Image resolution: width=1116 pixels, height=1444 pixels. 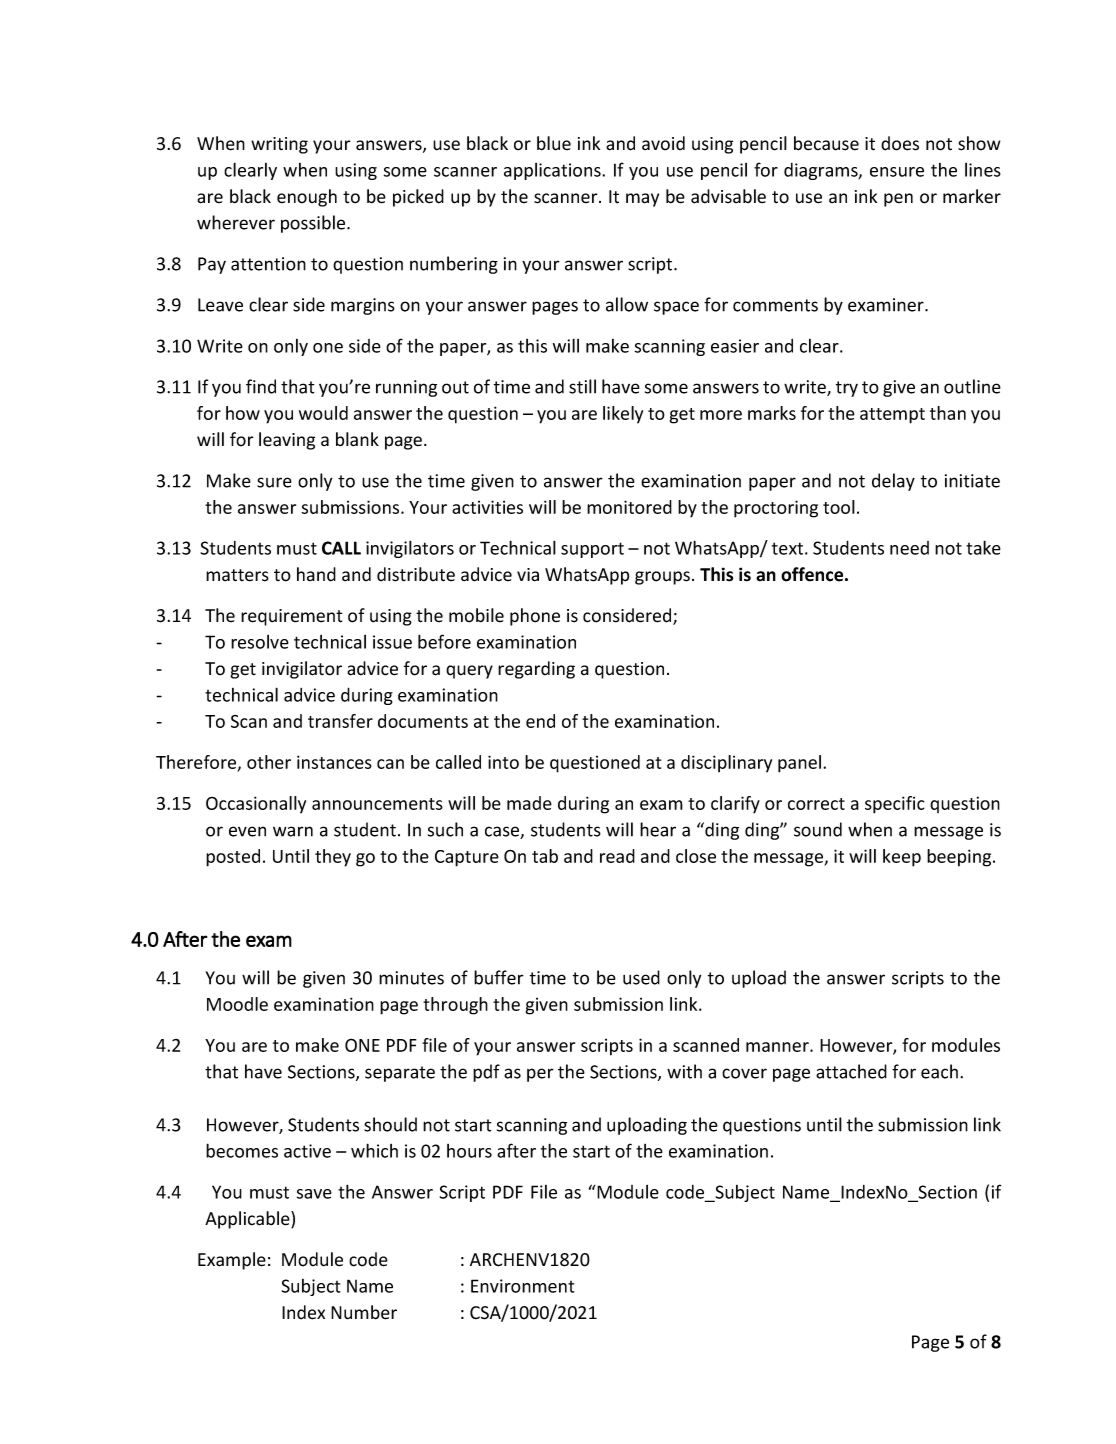 What do you see at coordinates (307, 198) in the image?
I see `enough` at bounding box center [307, 198].
